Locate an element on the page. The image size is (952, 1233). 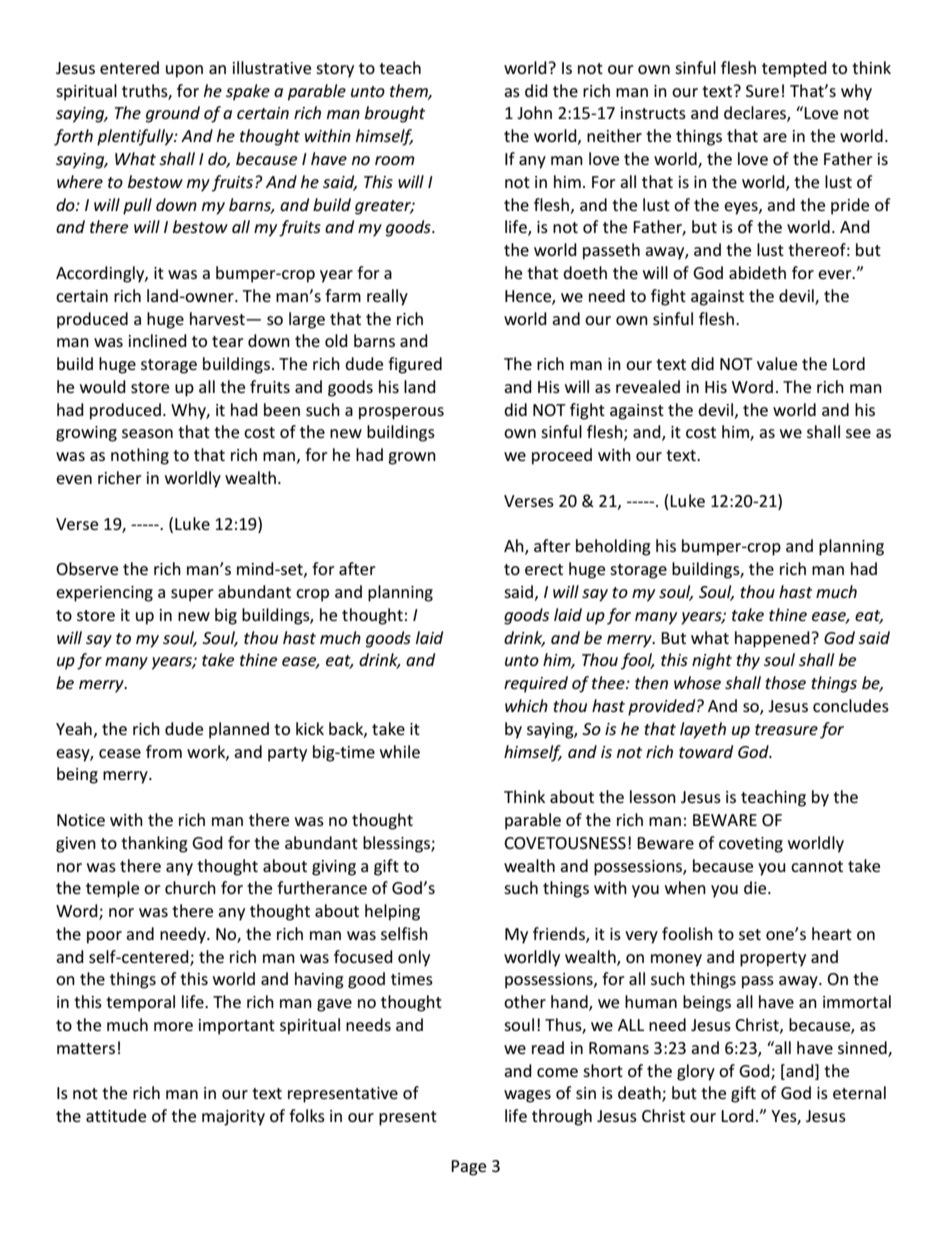
value is located at coordinates (777, 363).
